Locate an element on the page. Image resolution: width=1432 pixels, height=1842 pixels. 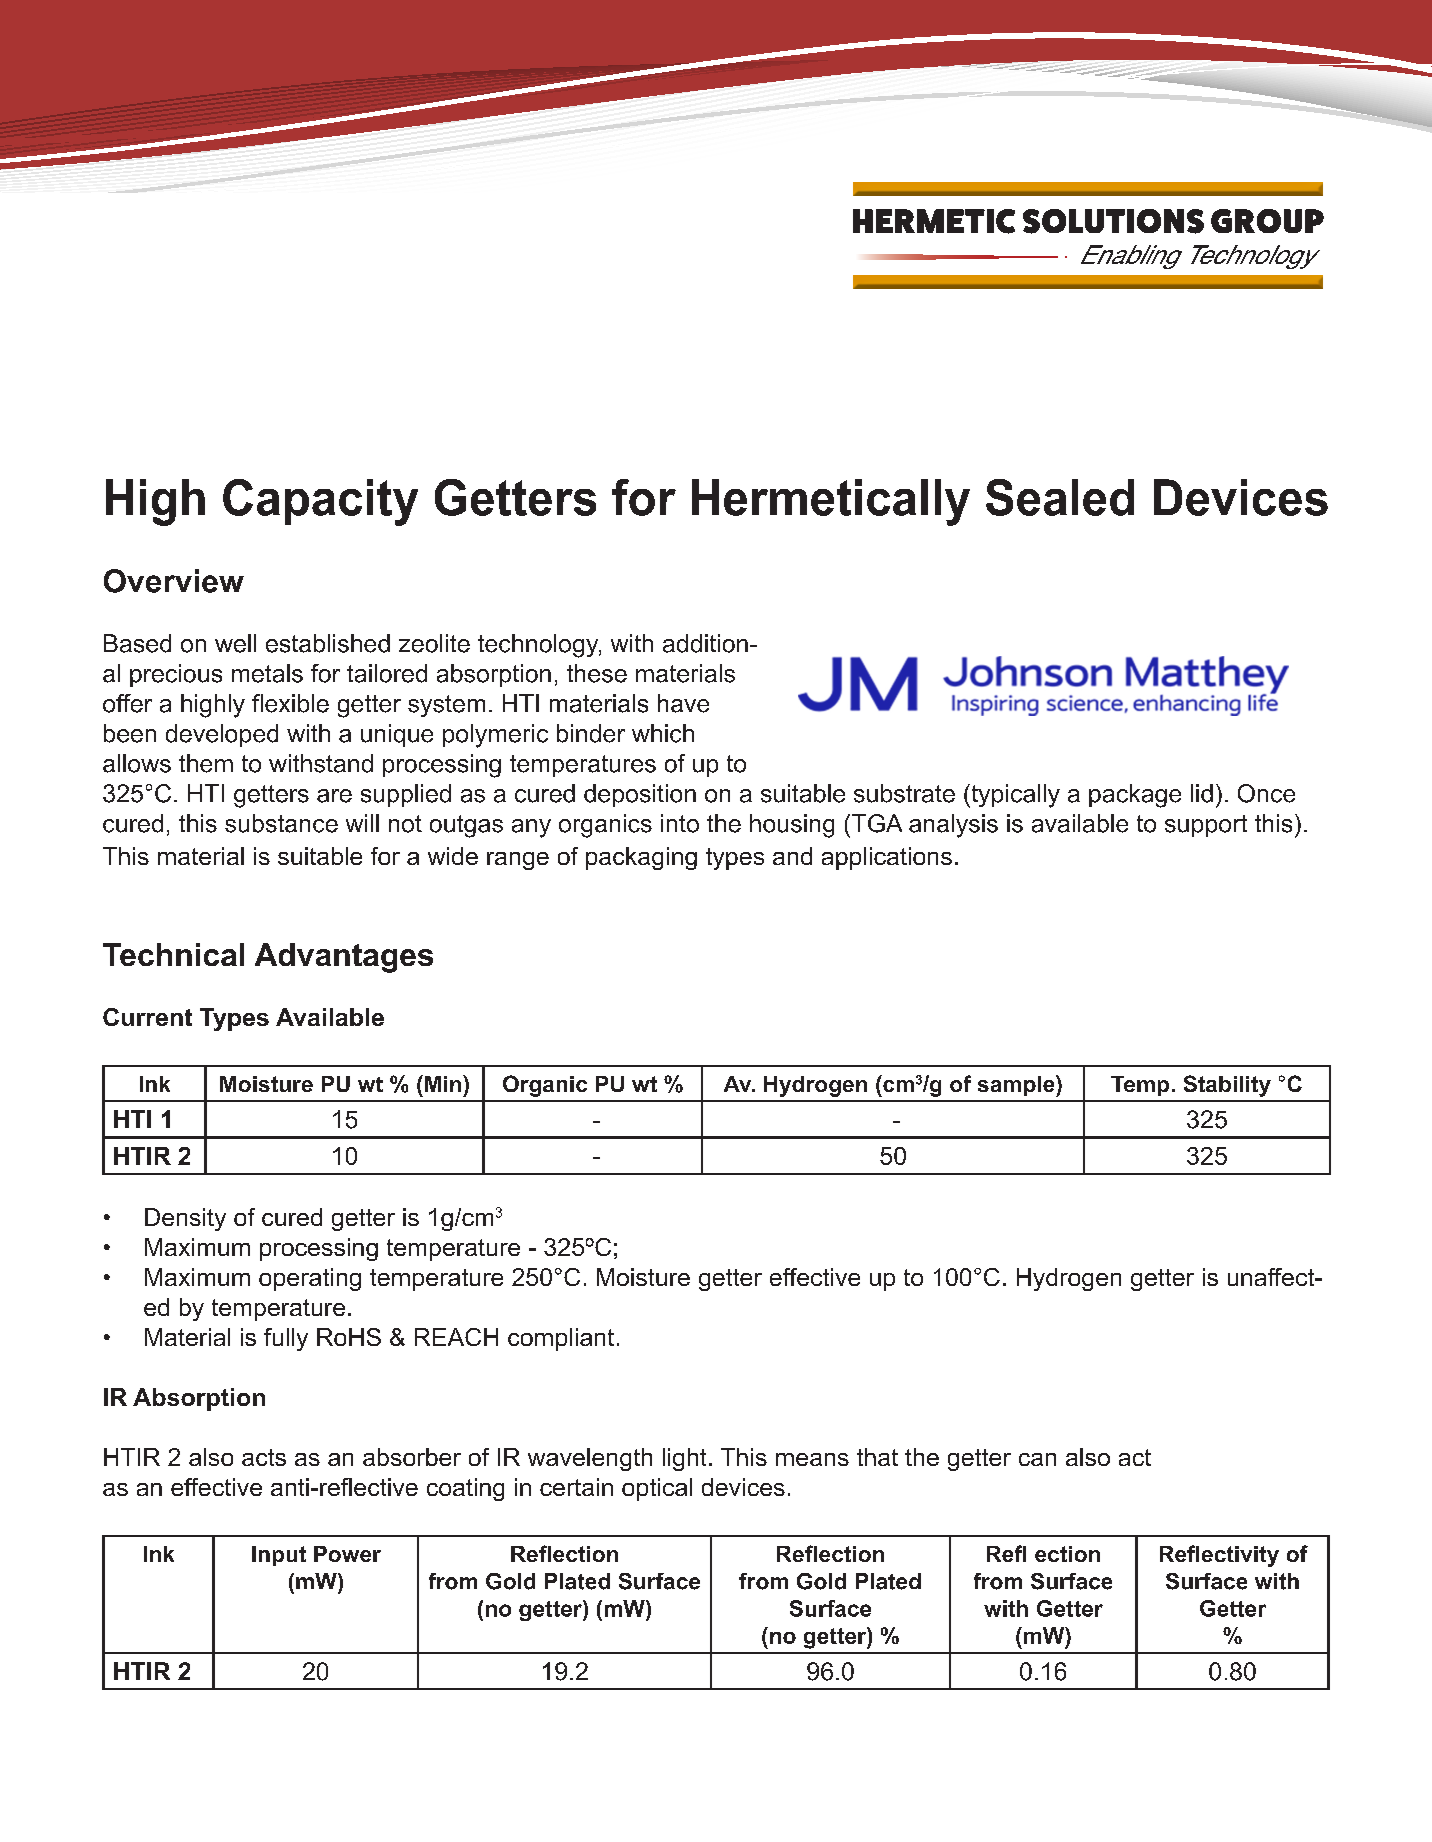
metals is located at coordinates (267, 673).
